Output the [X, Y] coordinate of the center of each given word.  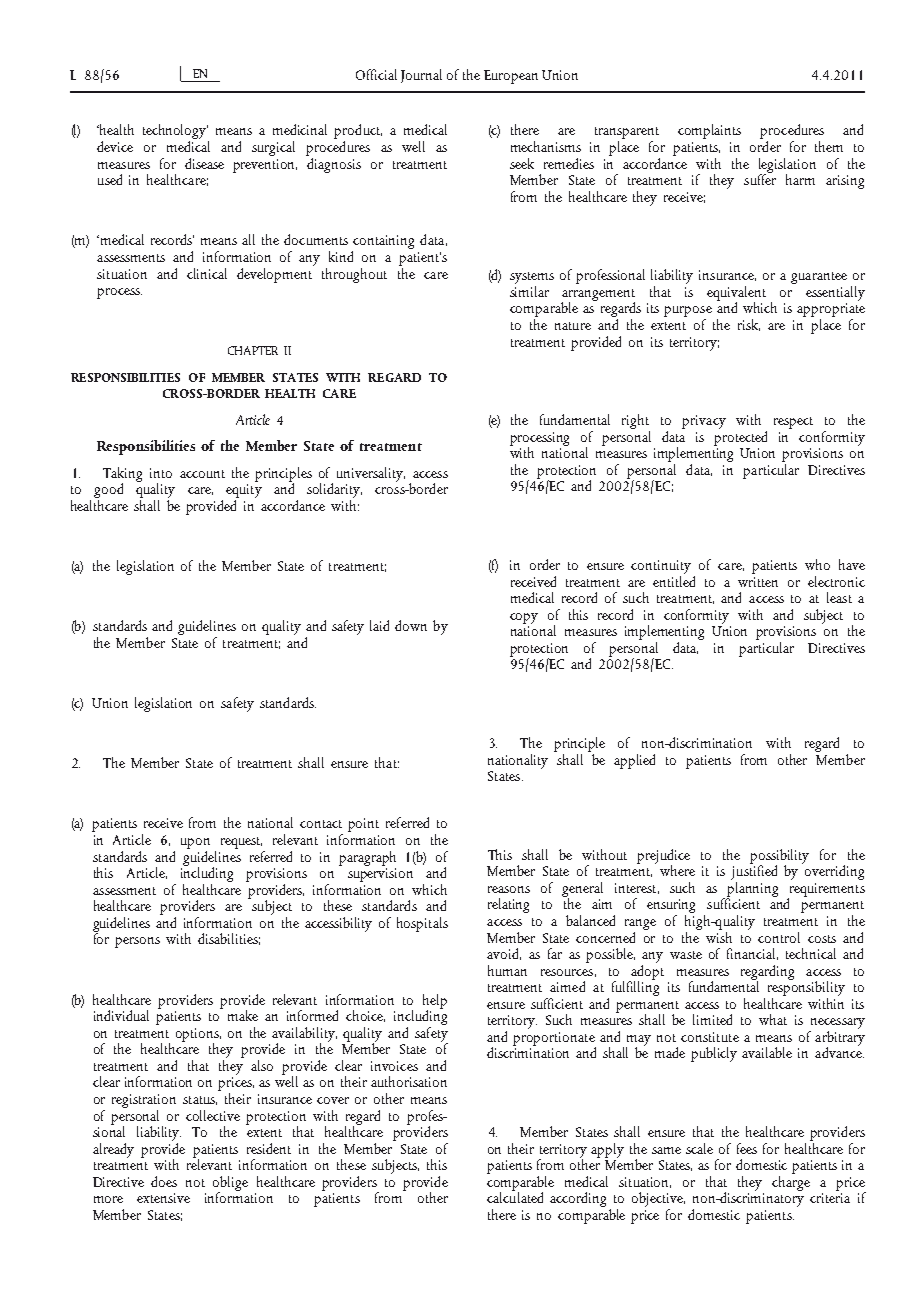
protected [740, 437]
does [164, 1181]
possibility [779, 857]
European [511, 77]
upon [195, 843]
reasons [509, 889]
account [202, 474]
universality [371, 474]
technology [176, 133]
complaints [709, 131]
